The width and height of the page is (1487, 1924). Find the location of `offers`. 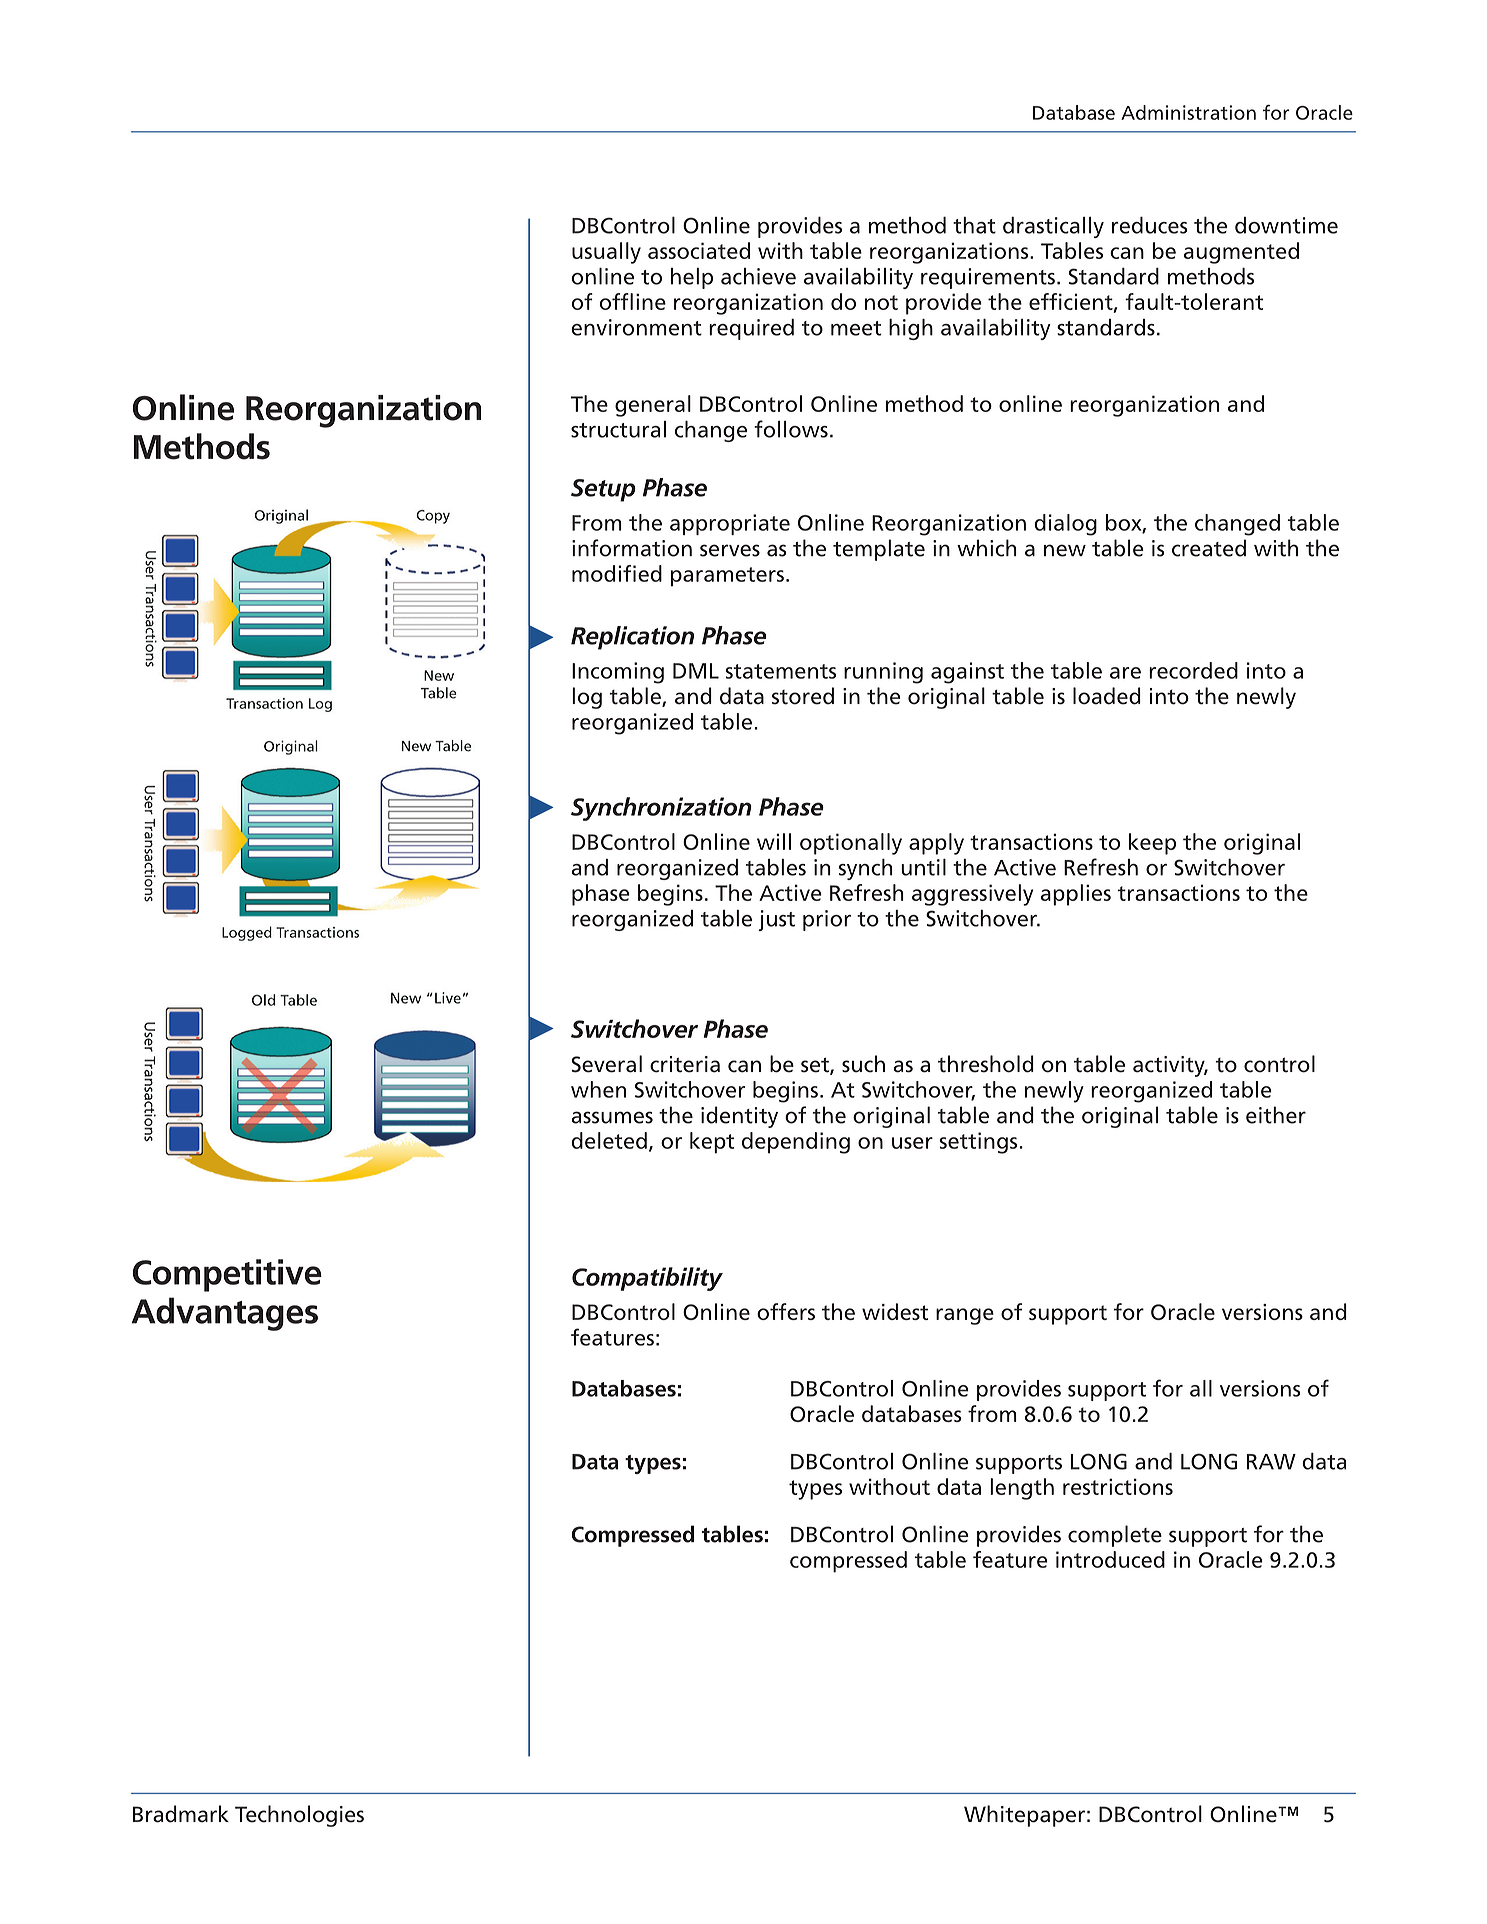

offers is located at coordinates (786, 1311).
